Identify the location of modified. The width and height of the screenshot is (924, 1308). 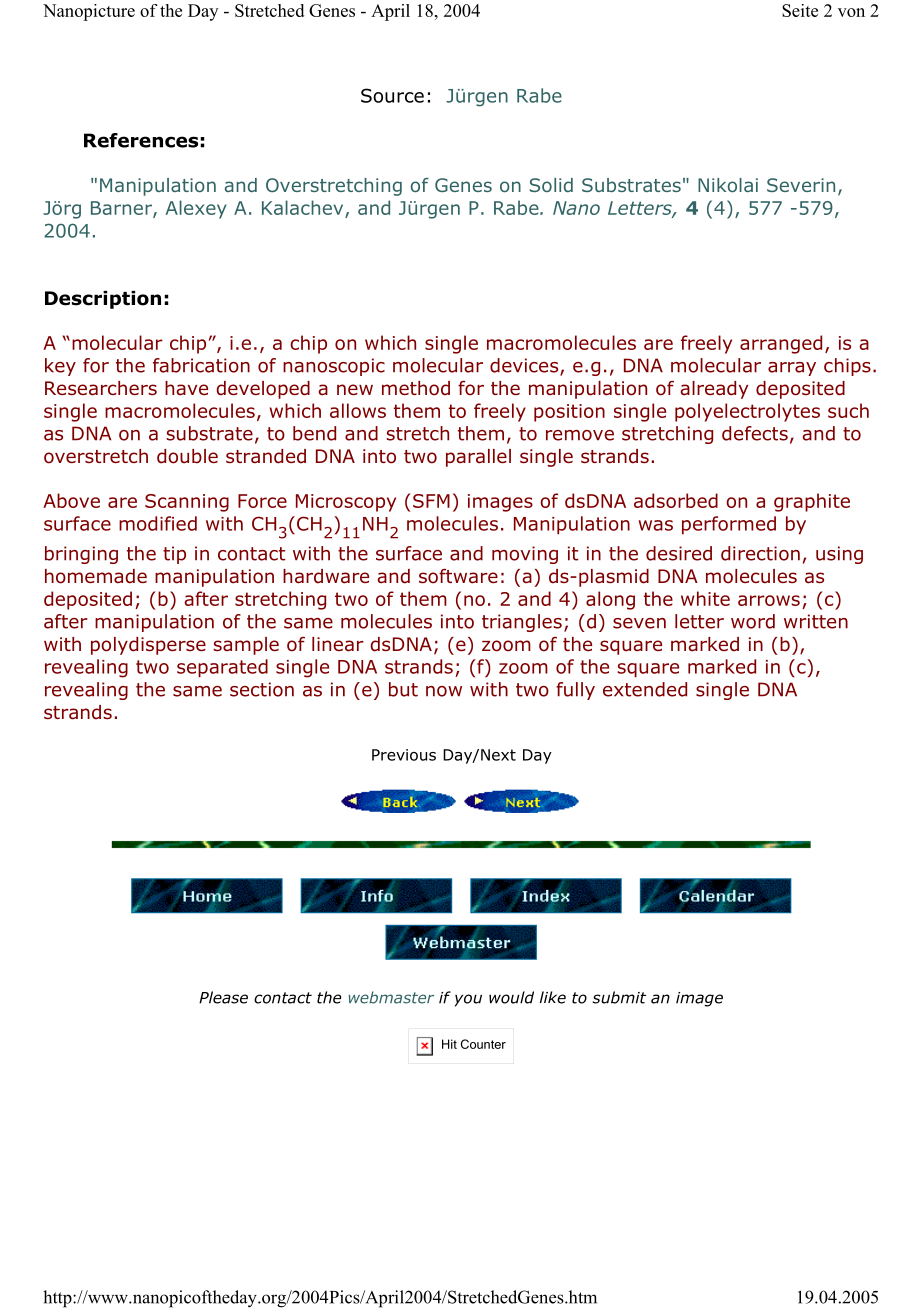
(158, 523).
